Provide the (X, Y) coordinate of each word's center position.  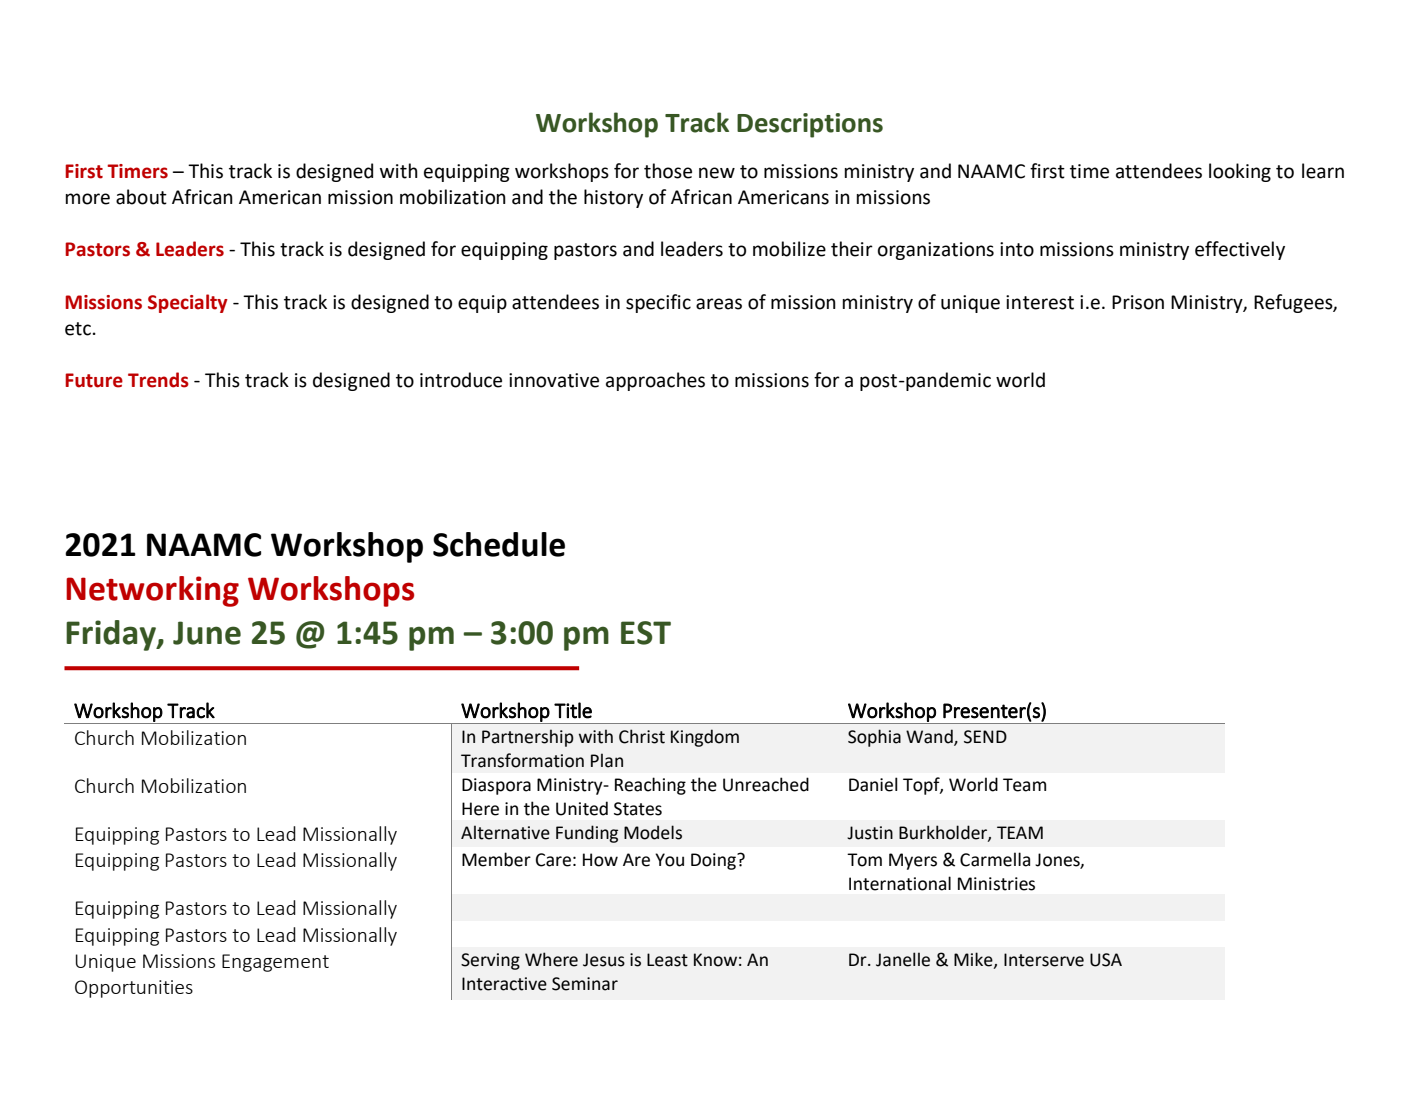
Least (667, 960)
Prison (1138, 302)
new (717, 173)
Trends (158, 380)
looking (1240, 172)
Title (573, 710)
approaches (655, 381)
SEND (985, 737)
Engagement (275, 963)
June (207, 633)
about (141, 197)
